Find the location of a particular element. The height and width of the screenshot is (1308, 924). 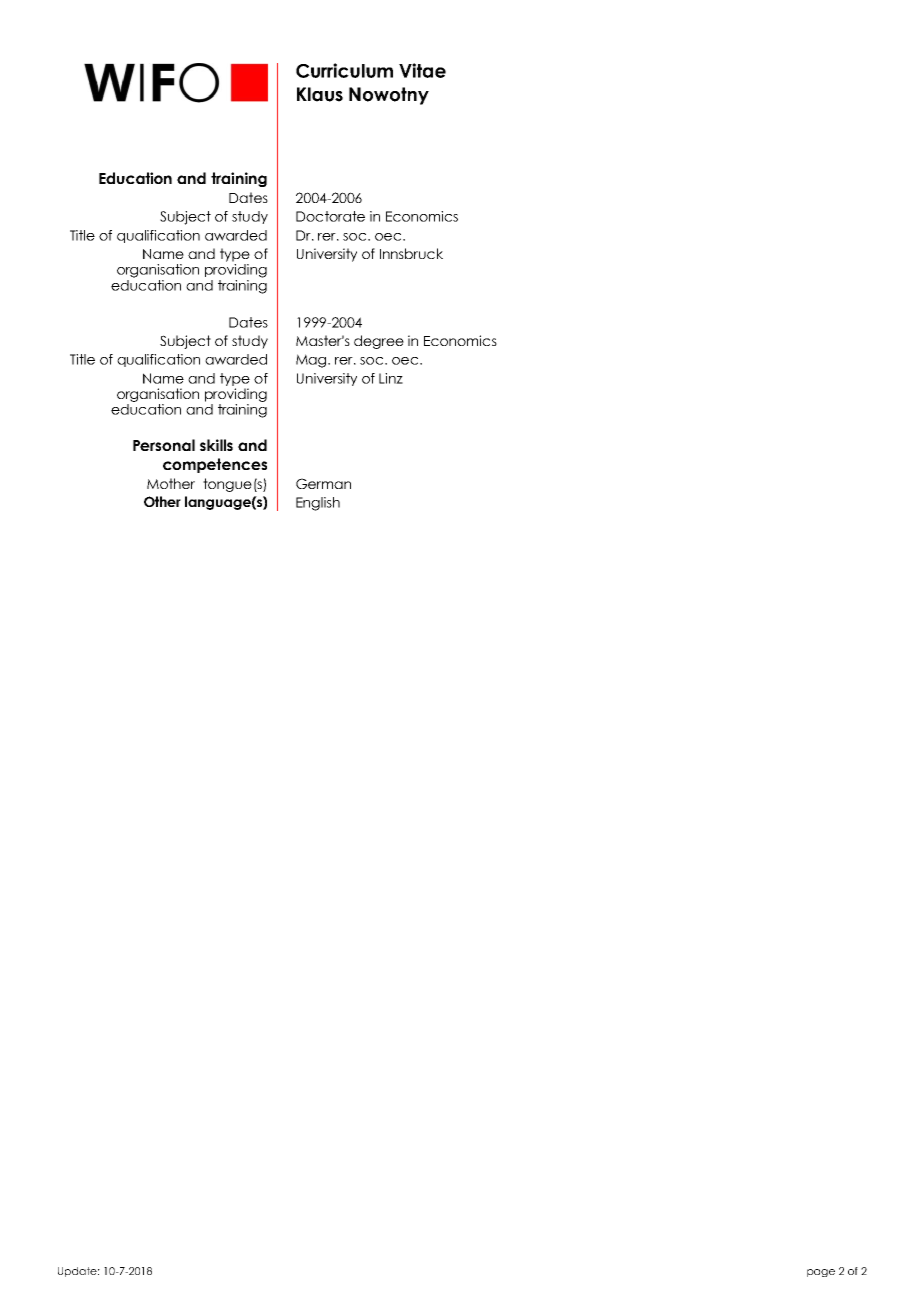

Vitae is located at coordinates (422, 70).
